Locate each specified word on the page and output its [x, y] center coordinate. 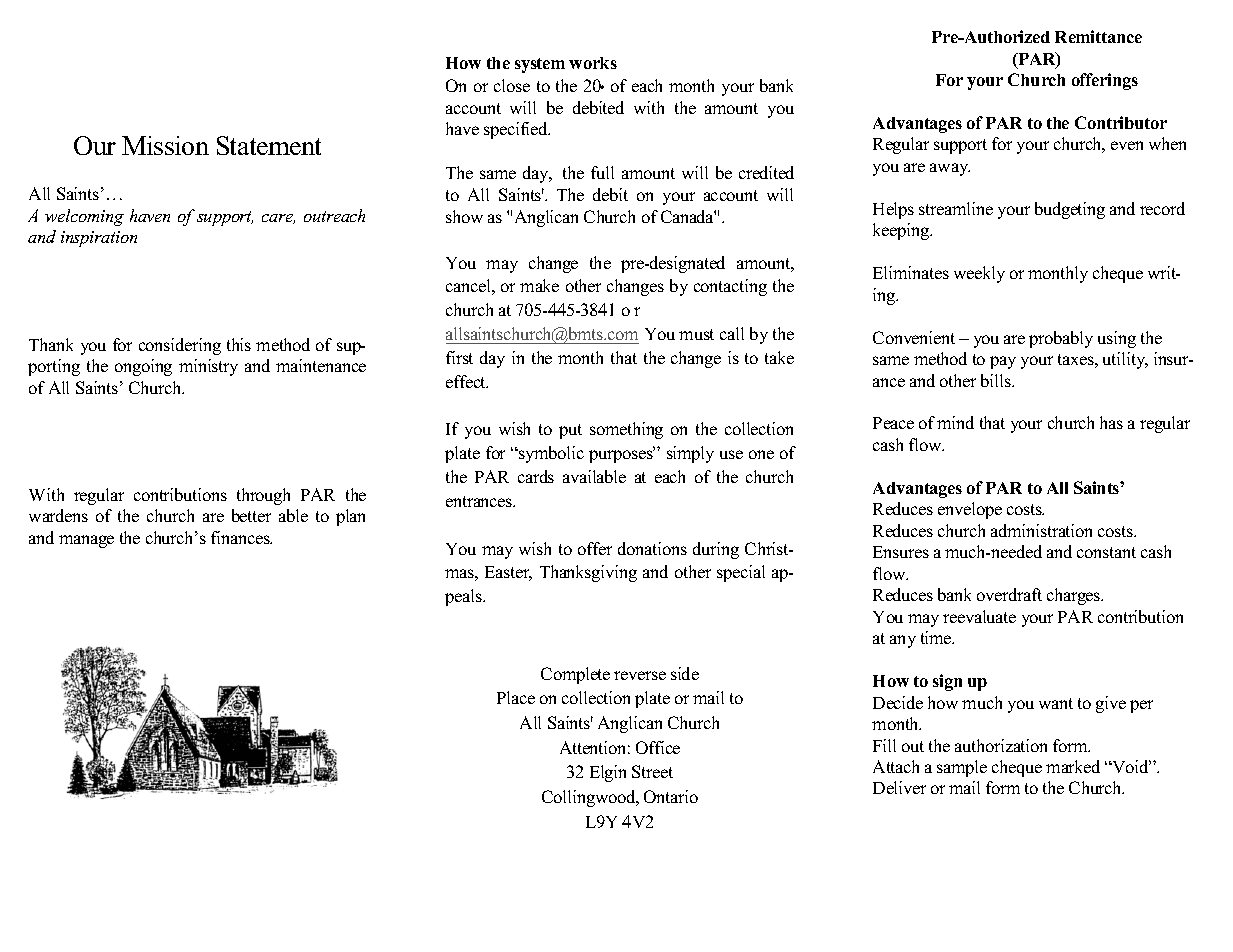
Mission [165, 145]
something [626, 430]
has [1111, 422]
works [593, 63]
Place [516, 697]
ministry [208, 367]
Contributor [1121, 122]
